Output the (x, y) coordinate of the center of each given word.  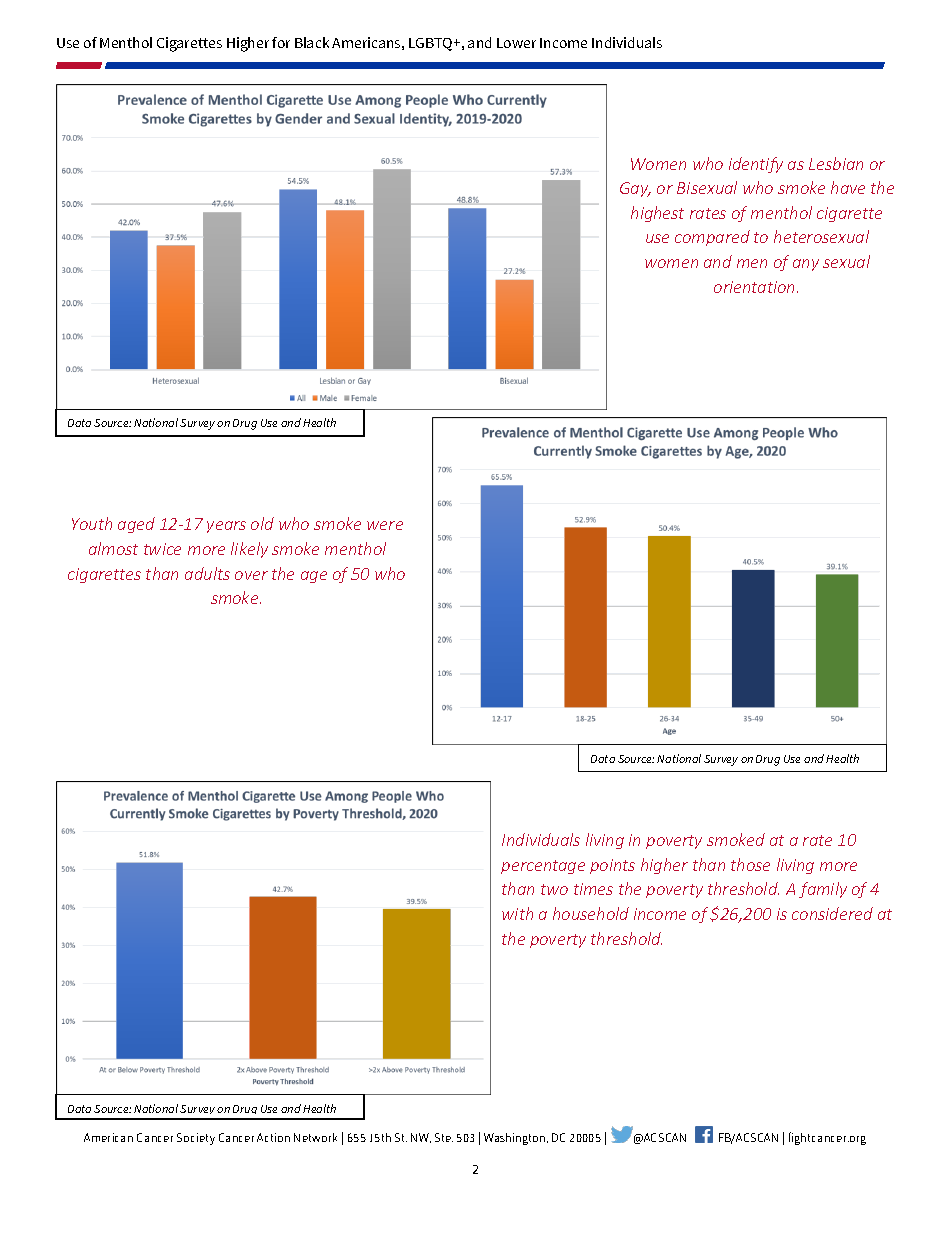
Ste (444, 1137)
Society (196, 1139)
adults (207, 573)
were (385, 525)
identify (756, 165)
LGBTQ (432, 44)
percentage (543, 867)
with (517, 913)
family (823, 890)
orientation (756, 287)
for (281, 42)
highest (657, 214)
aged (136, 525)
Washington (516, 1139)
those (750, 864)
